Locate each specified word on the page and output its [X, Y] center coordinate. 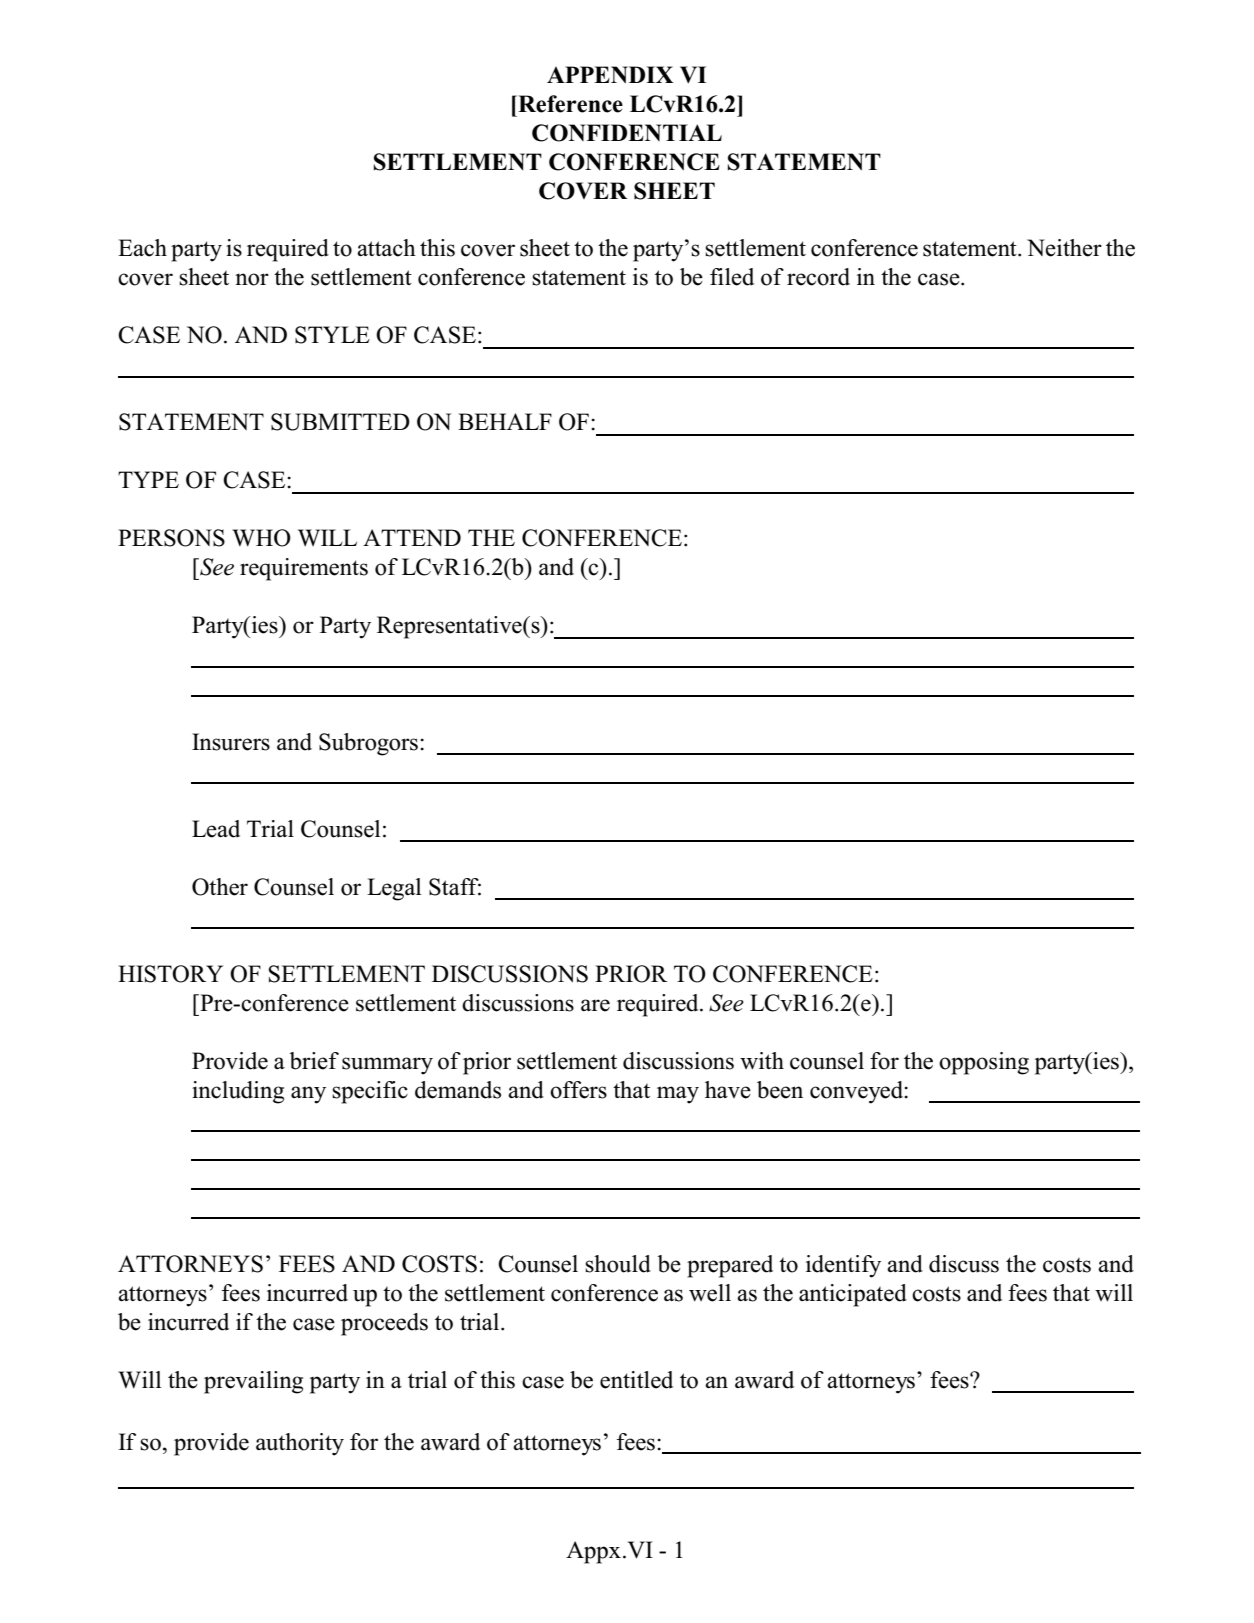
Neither [1064, 248]
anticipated [853, 1295]
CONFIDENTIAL [627, 133]
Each [142, 248]
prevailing [253, 1382]
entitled [636, 1380]
